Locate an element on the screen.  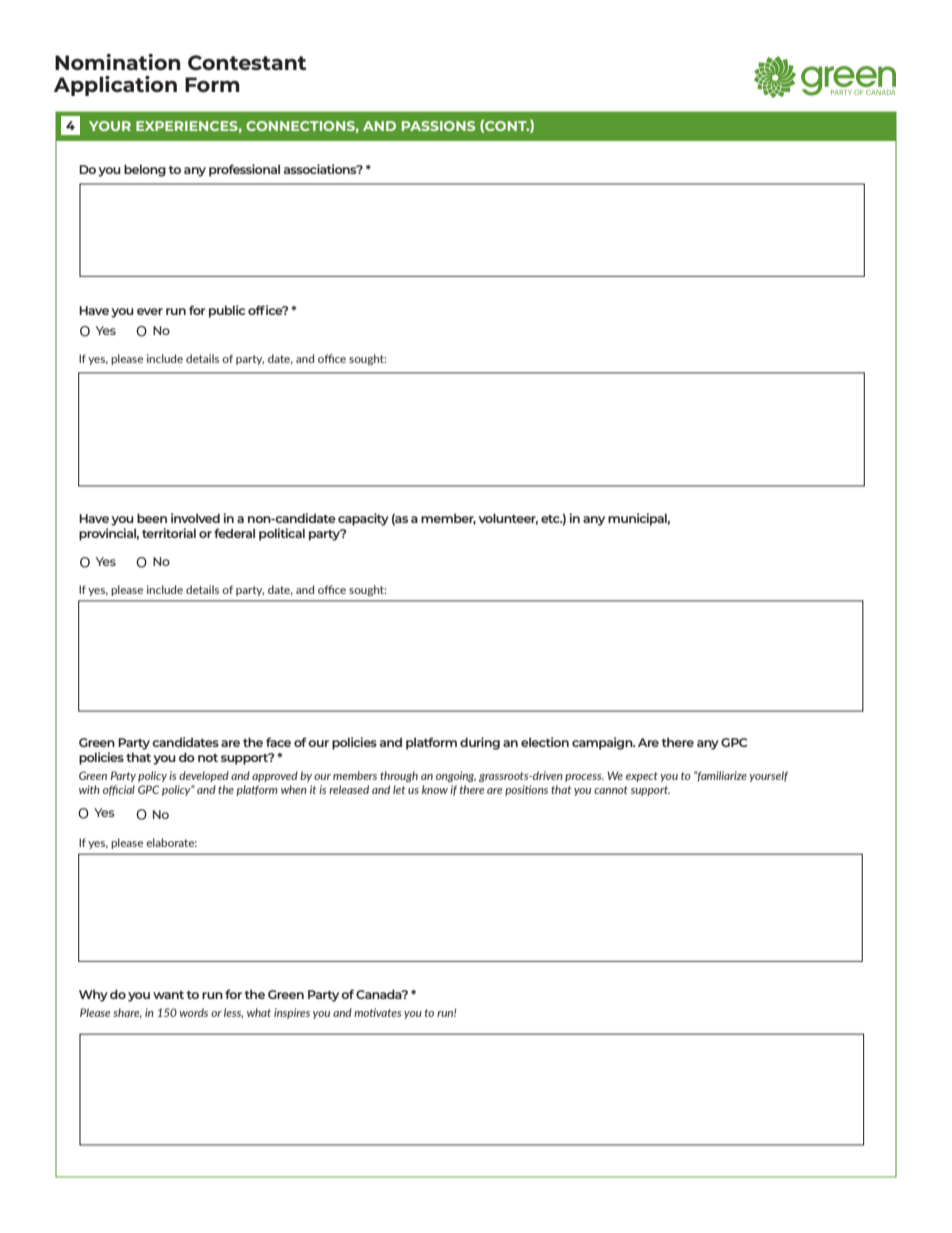
election is located at coordinates (545, 742).
